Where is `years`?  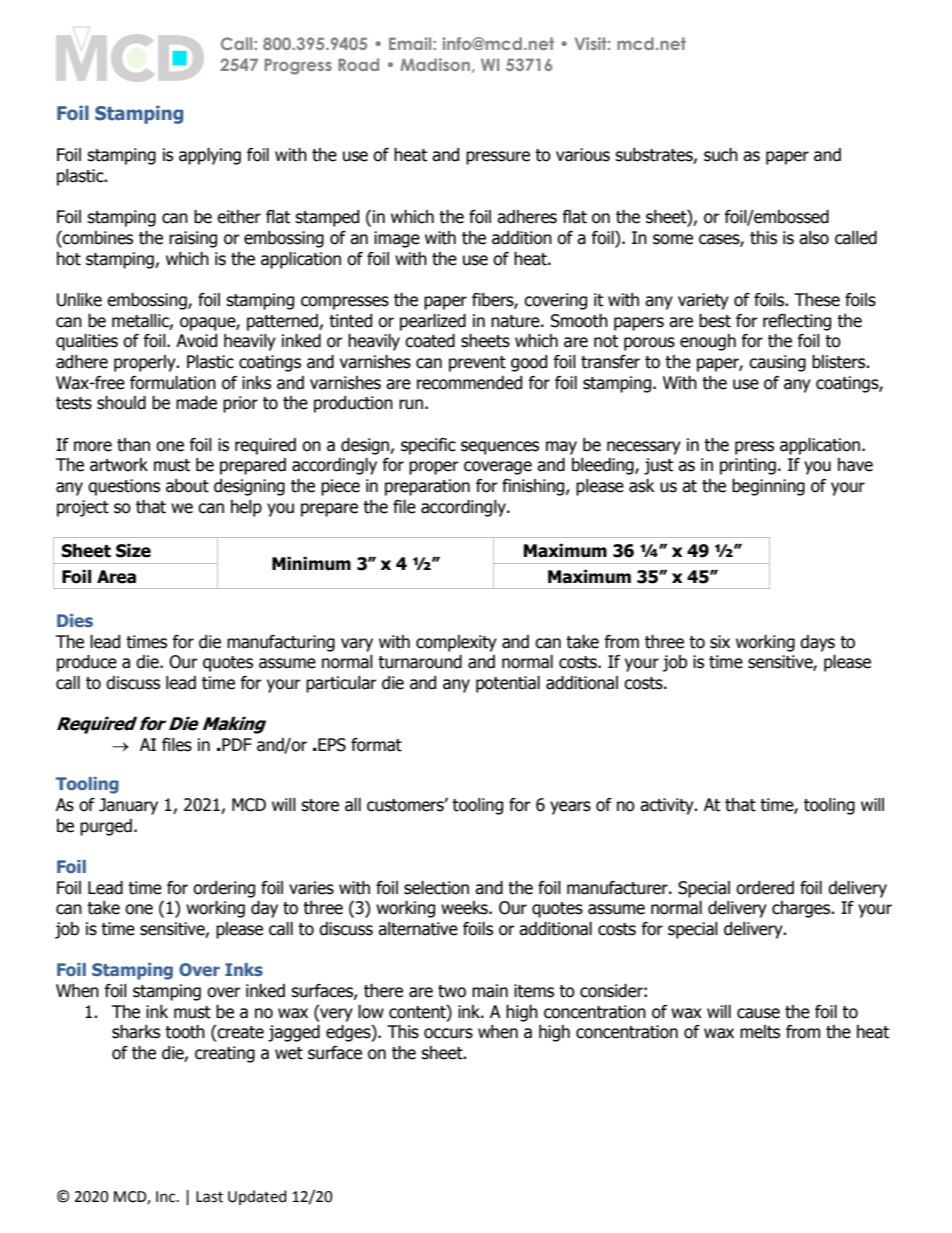 years is located at coordinates (570, 808).
